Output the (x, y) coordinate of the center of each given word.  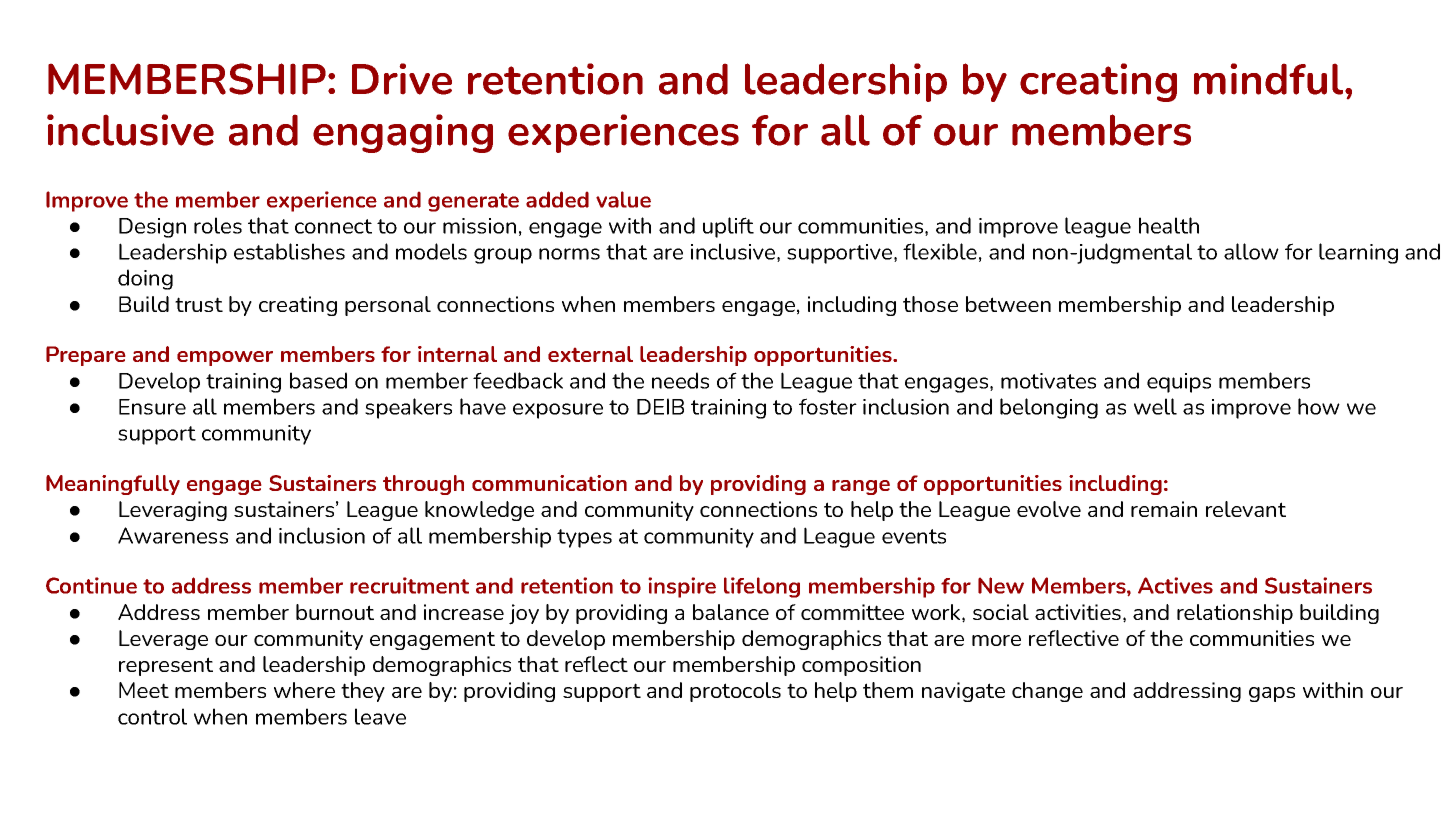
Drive (402, 79)
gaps (1272, 694)
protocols (735, 692)
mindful (1270, 79)
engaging (403, 133)
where (304, 690)
